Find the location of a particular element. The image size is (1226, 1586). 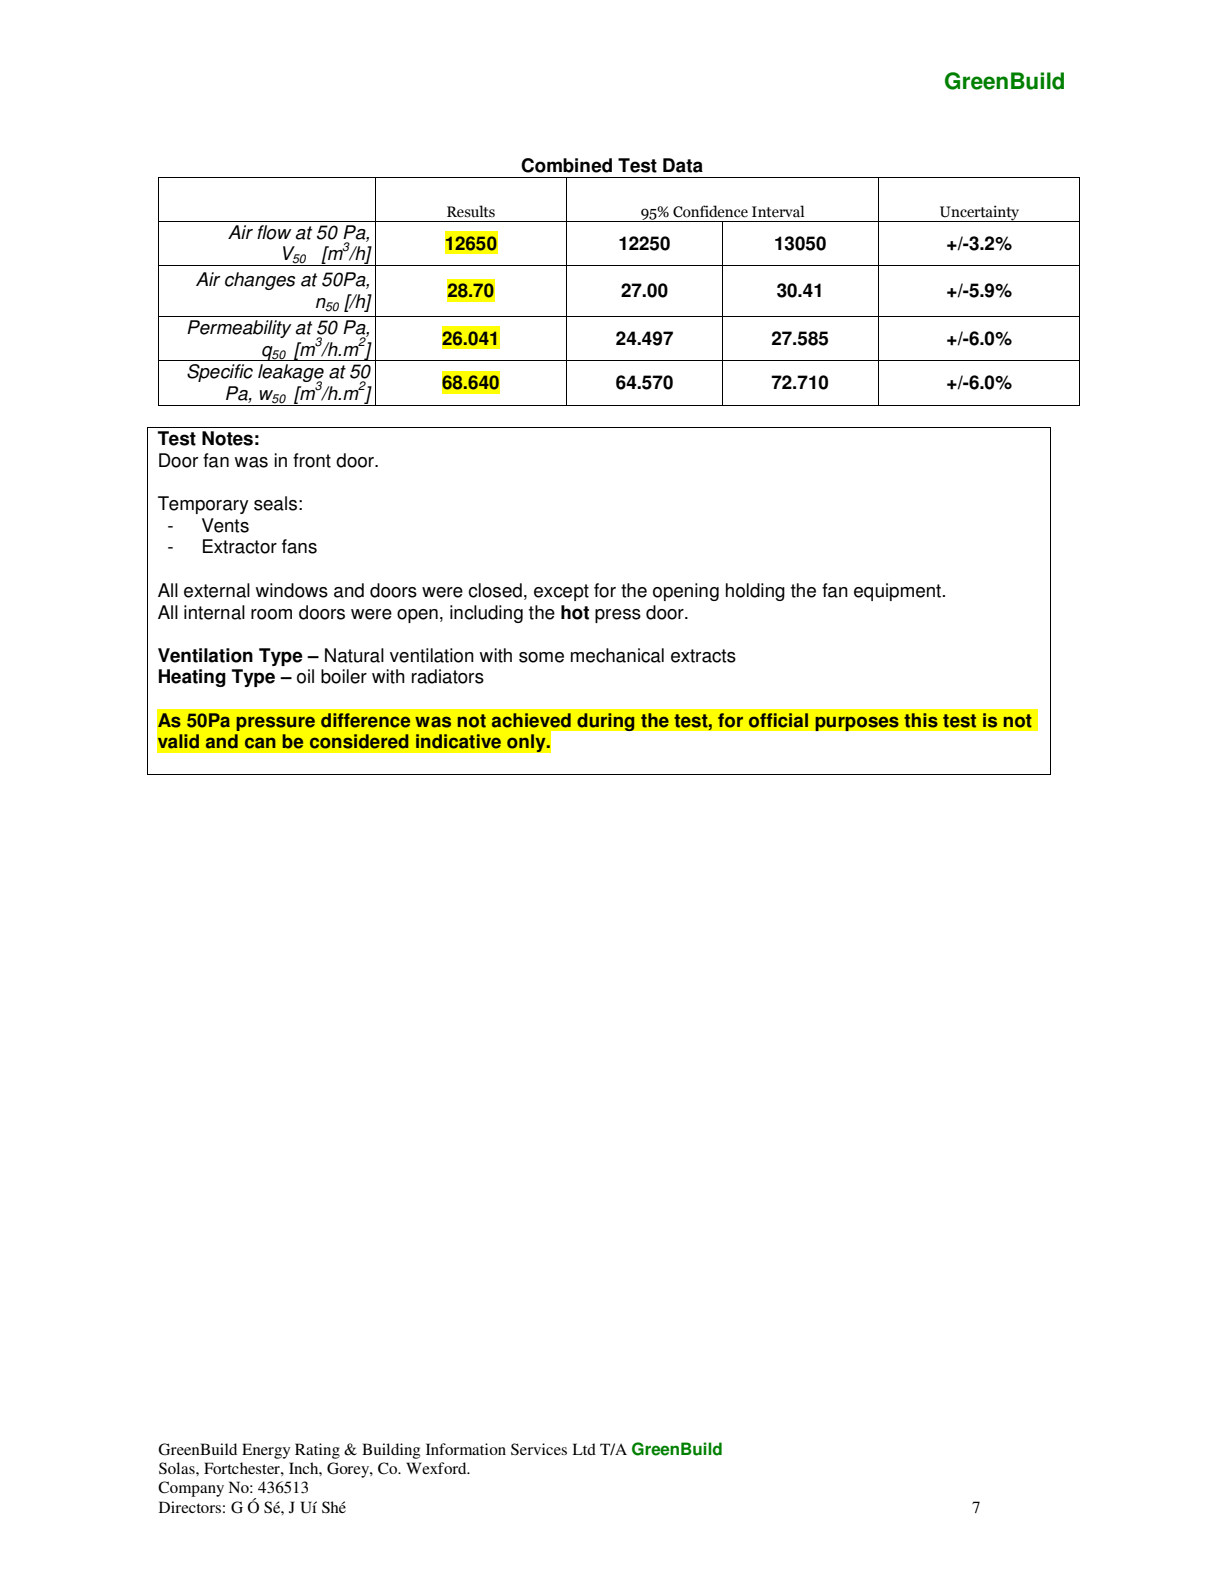

can is located at coordinates (260, 743).
